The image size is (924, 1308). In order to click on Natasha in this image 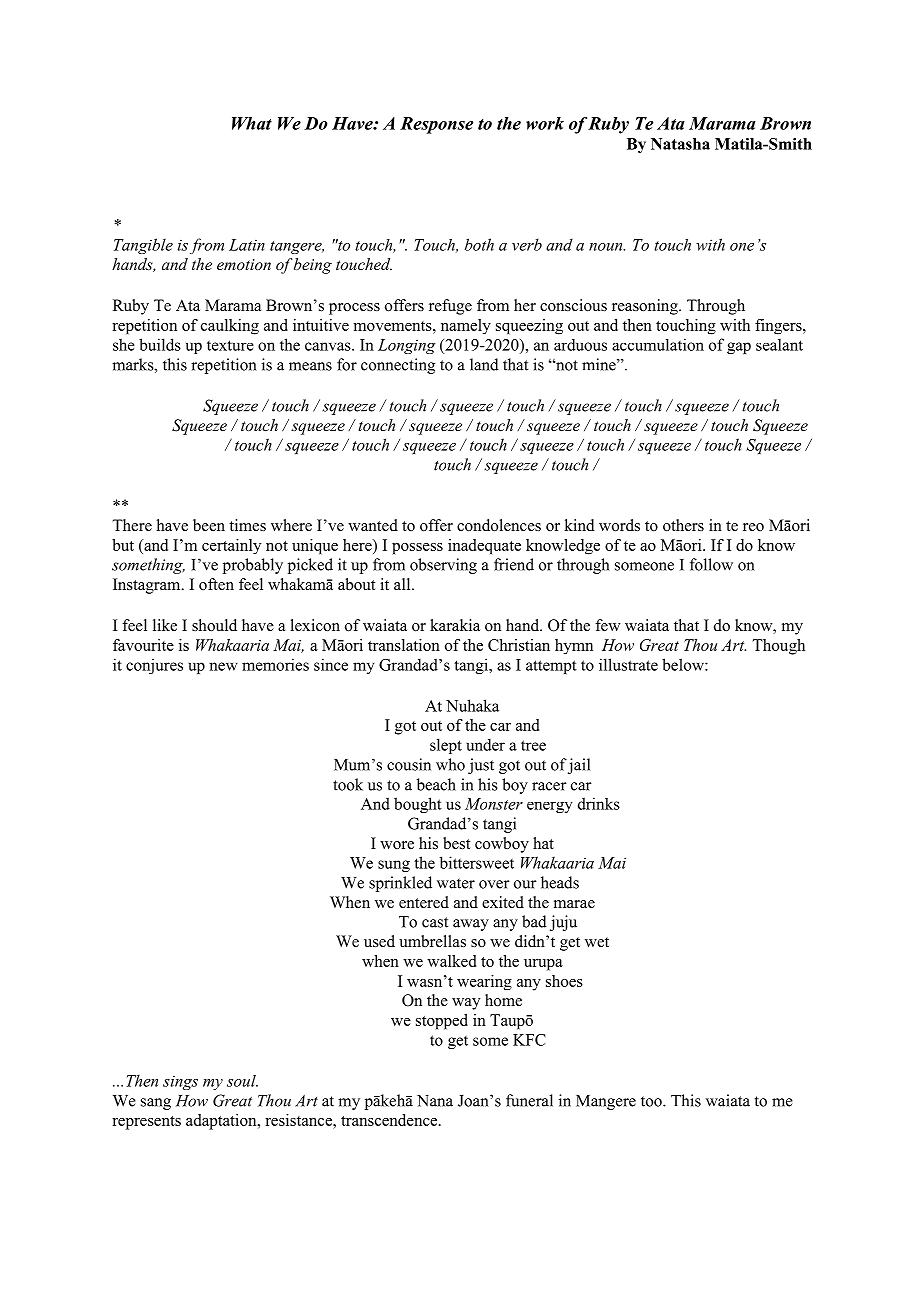, I will do `click(680, 144)`.
